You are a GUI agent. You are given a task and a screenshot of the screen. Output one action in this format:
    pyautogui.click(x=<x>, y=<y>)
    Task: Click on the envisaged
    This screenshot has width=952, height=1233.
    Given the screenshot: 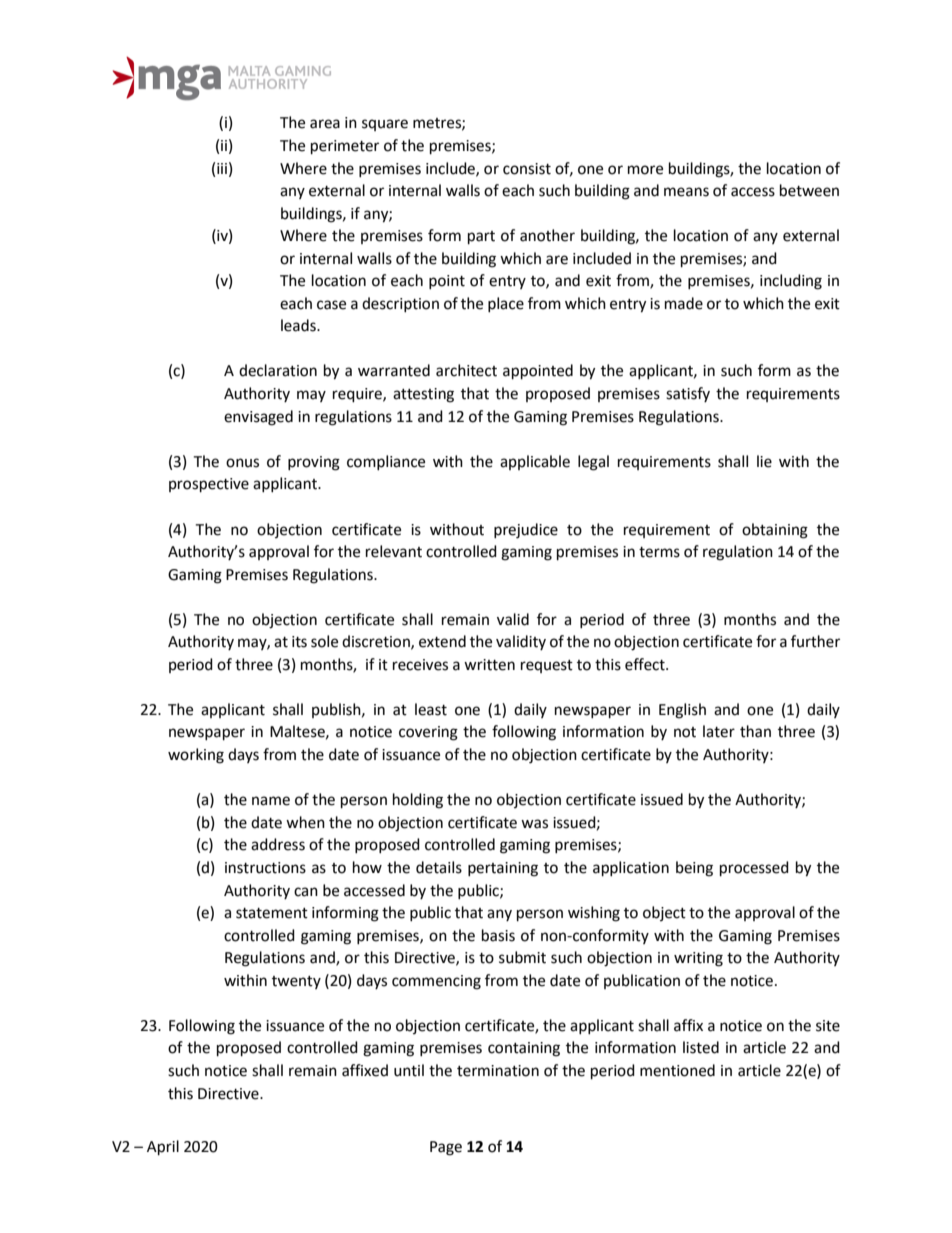 What is the action you would take?
    pyautogui.click(x=258, y=418)
